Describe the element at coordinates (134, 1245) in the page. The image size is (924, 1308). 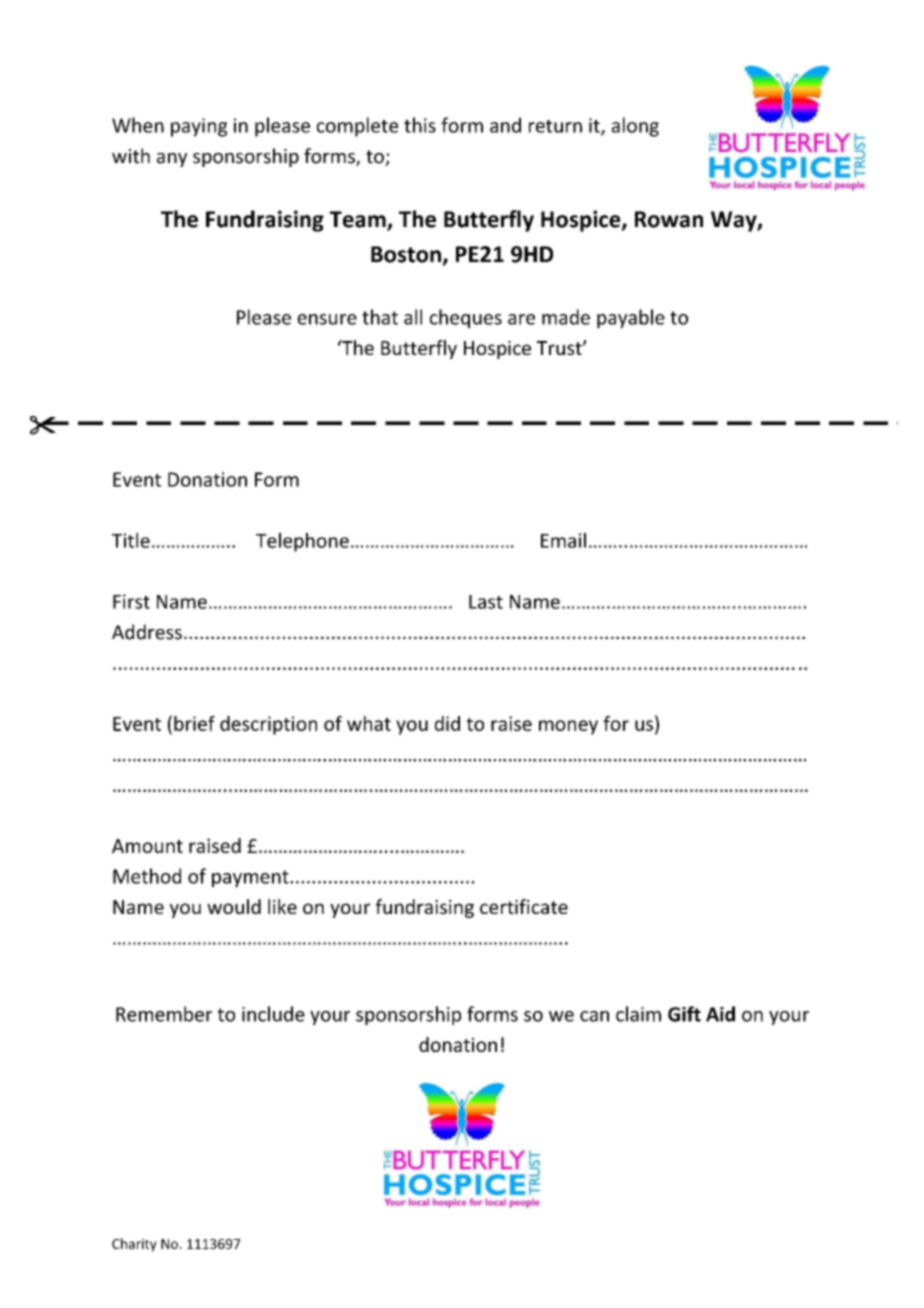
I see `Charity` at that location.
